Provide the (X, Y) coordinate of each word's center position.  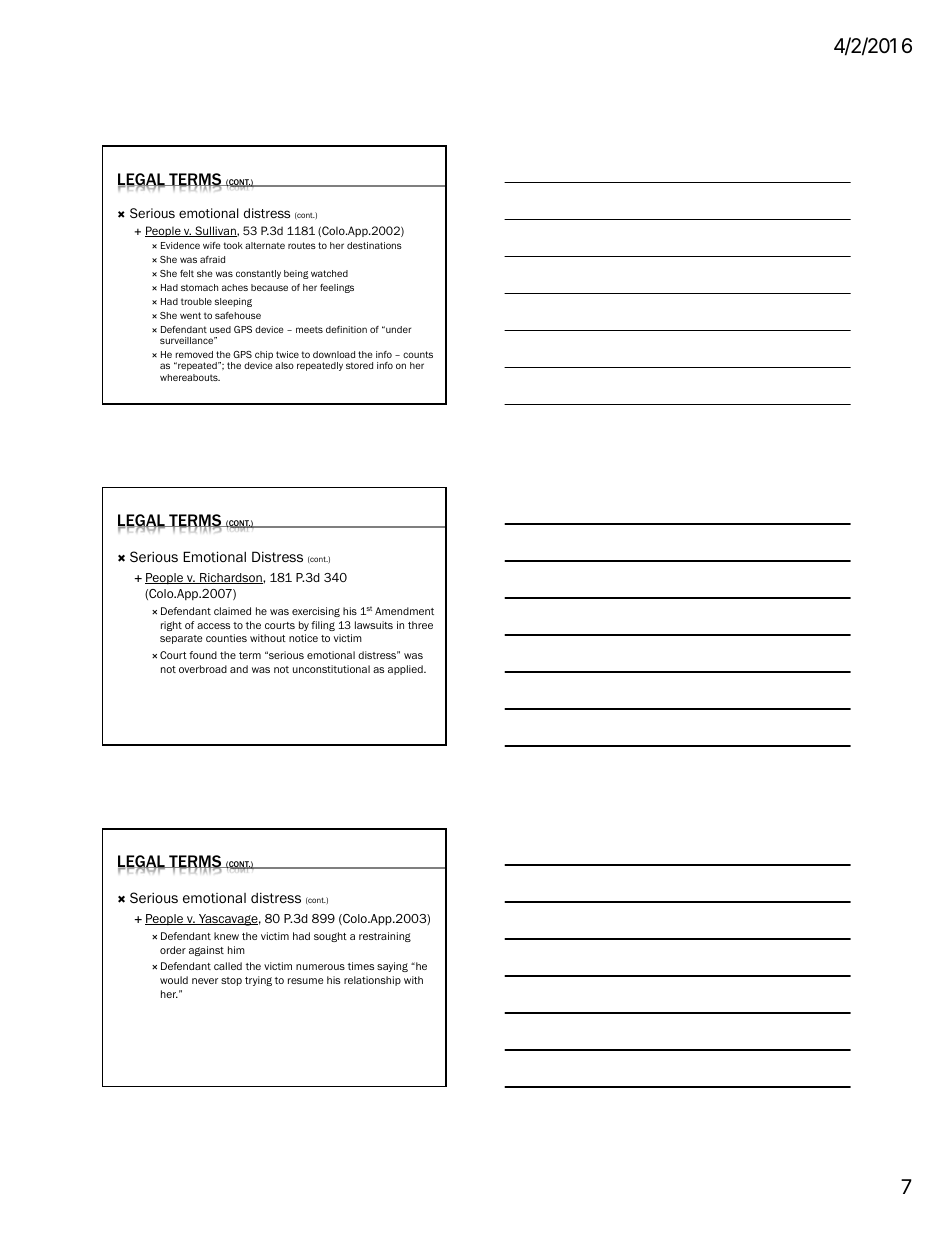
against (206, 951)
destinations (374, 245)
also (284, 365)
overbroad (203, 669)
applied (406, 670)
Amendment (404, 611)
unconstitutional (331, 669)
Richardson (231, 578)
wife (211, 245)
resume (305, 981)
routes (302, 245)
